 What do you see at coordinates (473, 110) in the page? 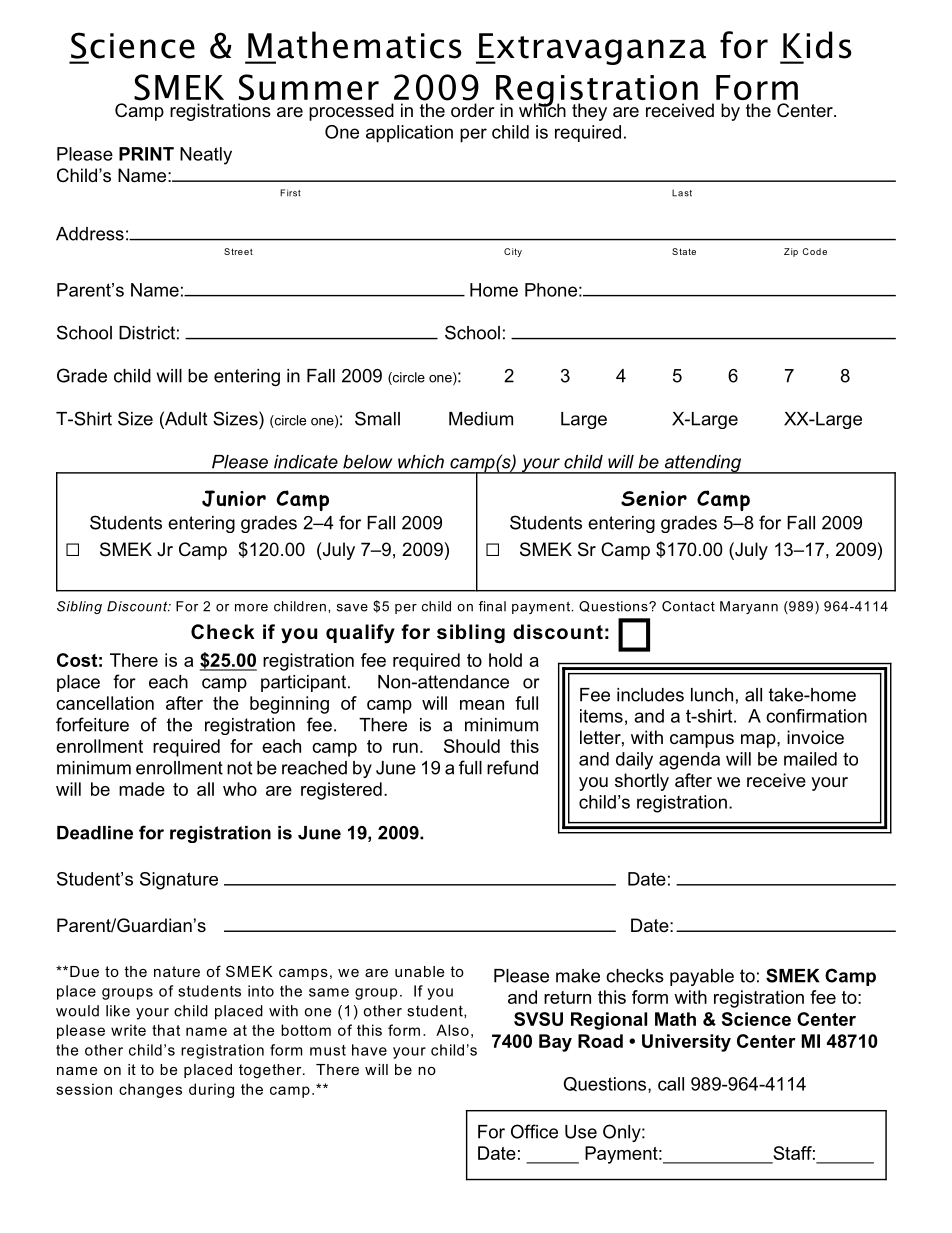
I see `order` at bounding box center [473, 110].
